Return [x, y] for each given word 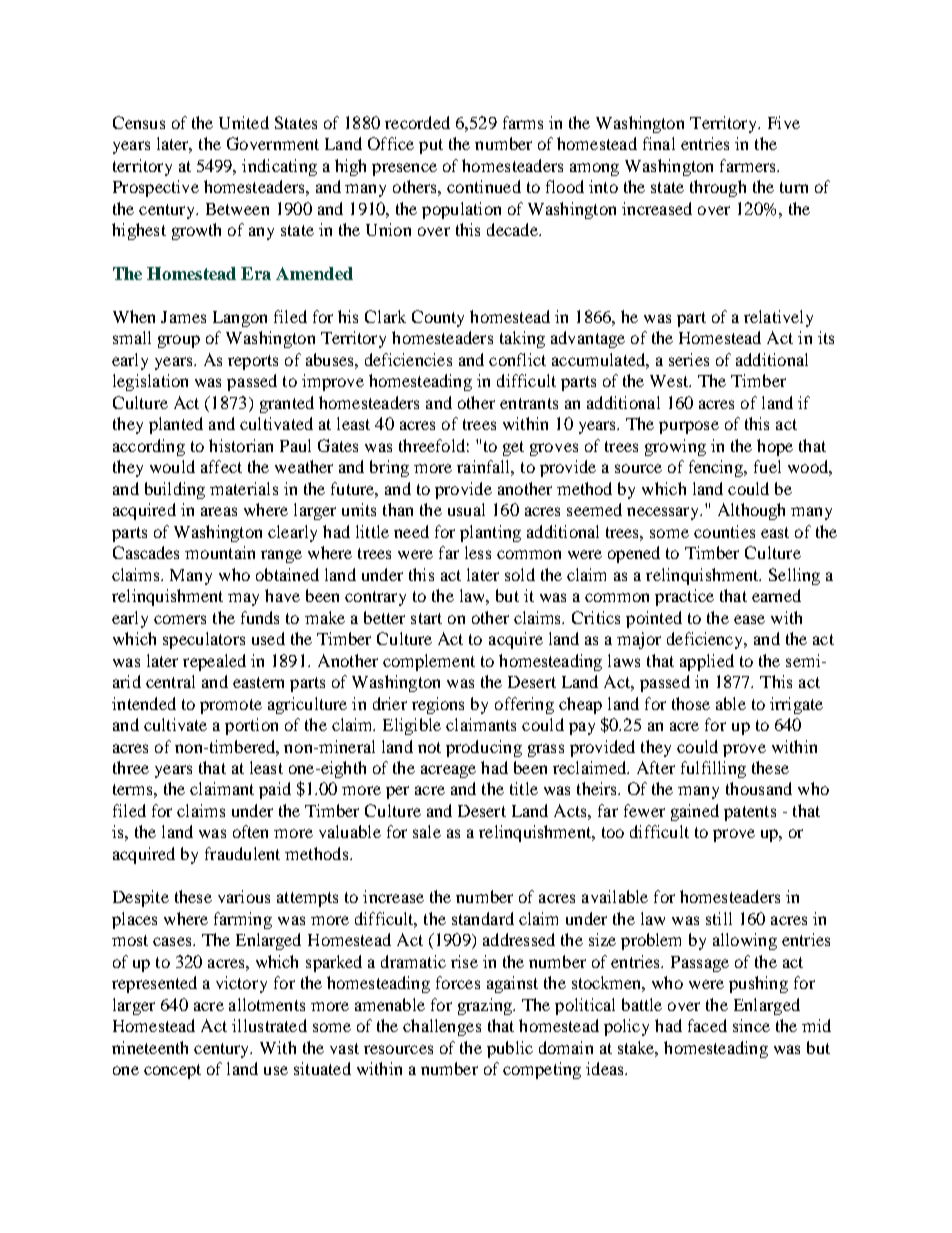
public [510, 1049]
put [431, 146]
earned [776, 595]
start [426, 618]
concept [172, 1071]
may [243, 599]
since [751, 1025]
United [244, 122]
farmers [749, 165]
